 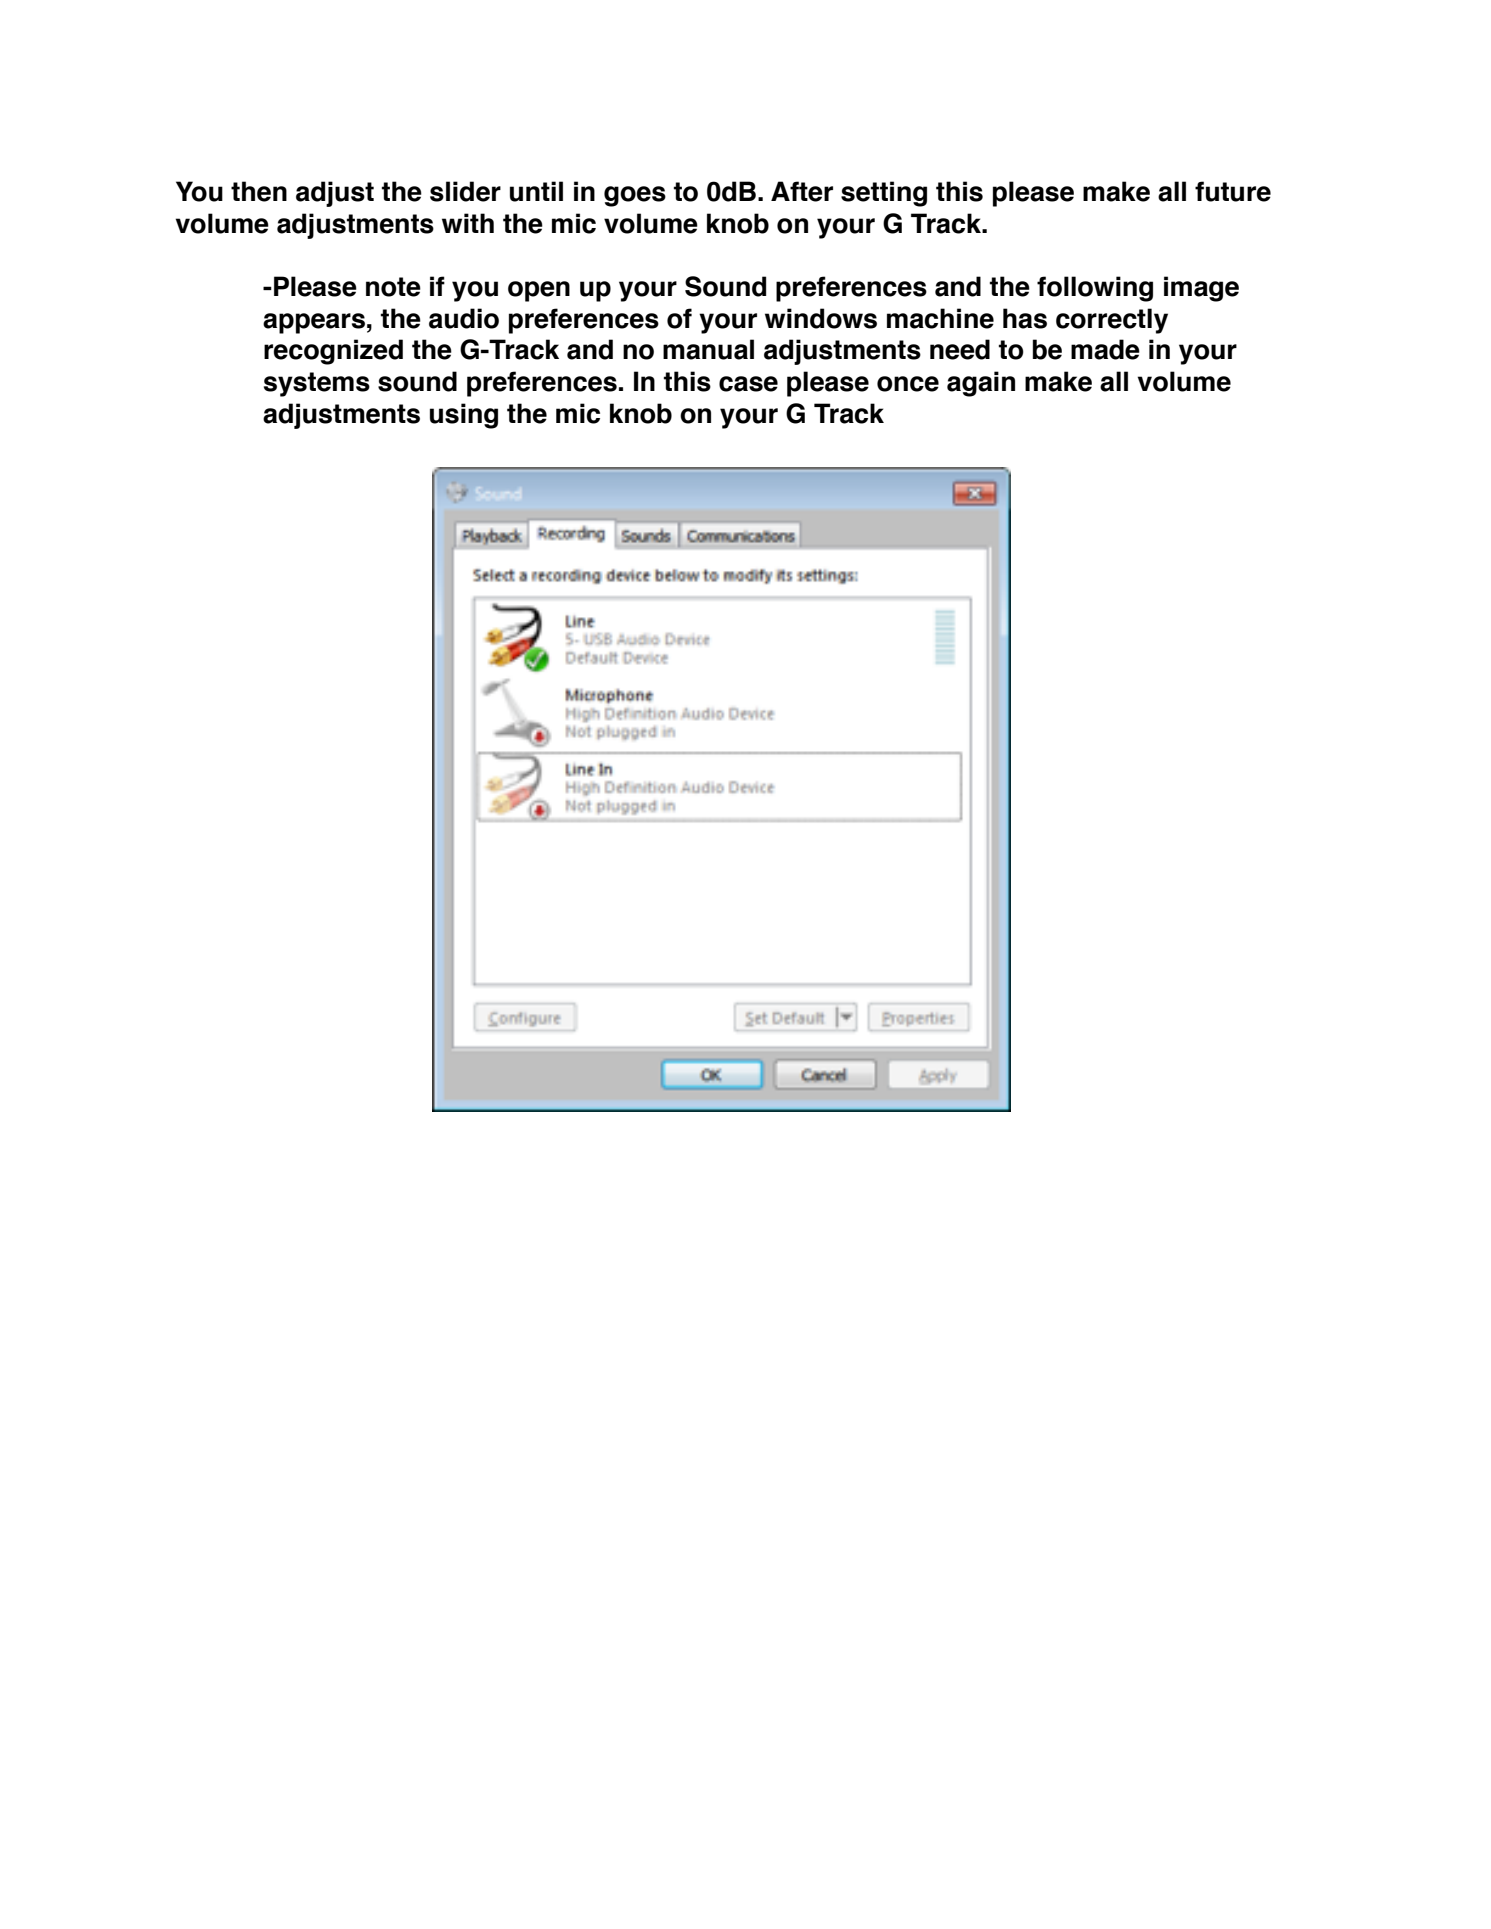 I want to click on following, so click(x=1095, y=289).
